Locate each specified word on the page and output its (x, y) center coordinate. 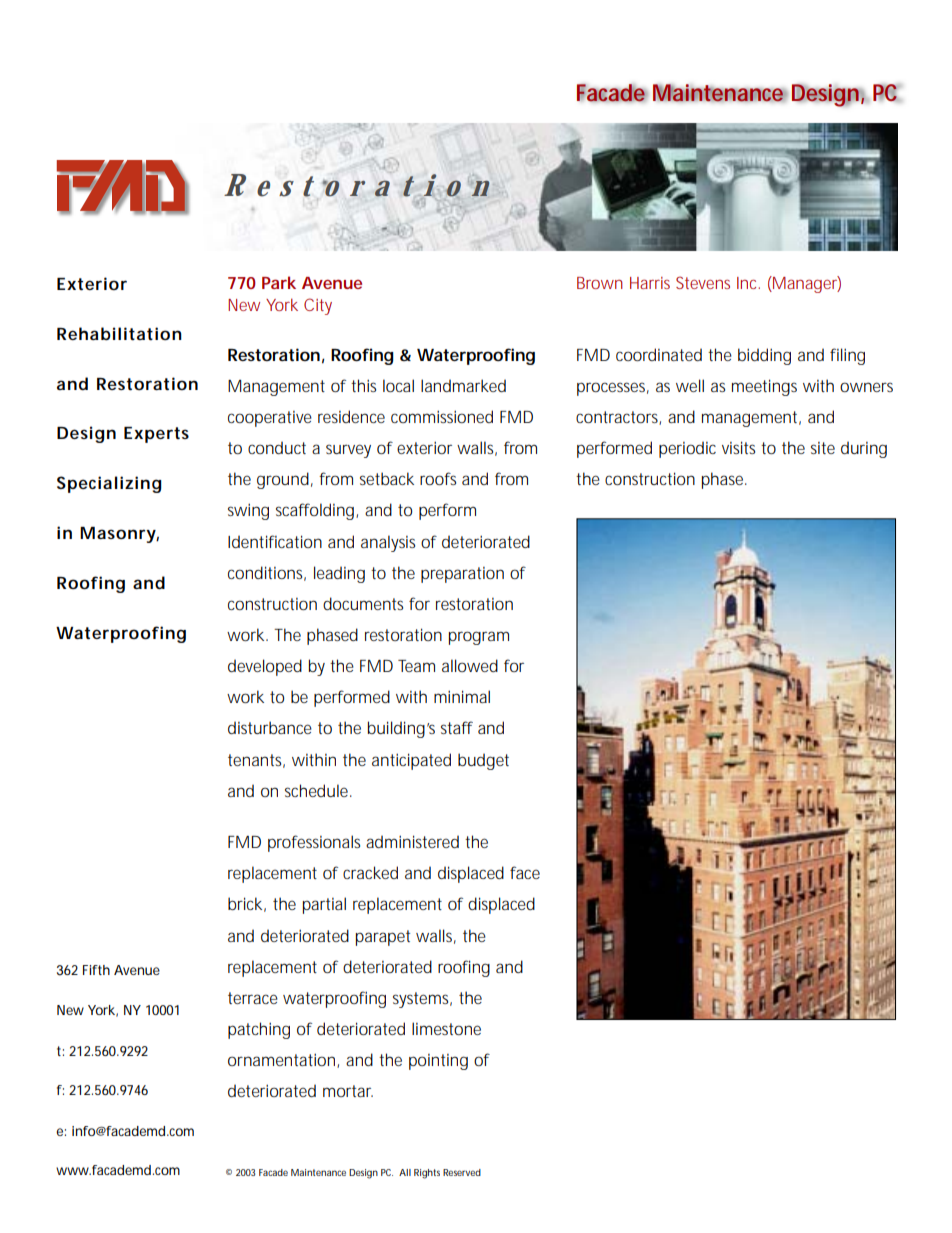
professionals (314, 843)
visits (738, 447)
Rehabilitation (119, 333)
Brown (600, 283)
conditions (267, 573)
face (525, 872)
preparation (462, 575)
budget (483, 761)
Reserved (462, 1172)
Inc (748, 283)
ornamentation (283, 1060)
